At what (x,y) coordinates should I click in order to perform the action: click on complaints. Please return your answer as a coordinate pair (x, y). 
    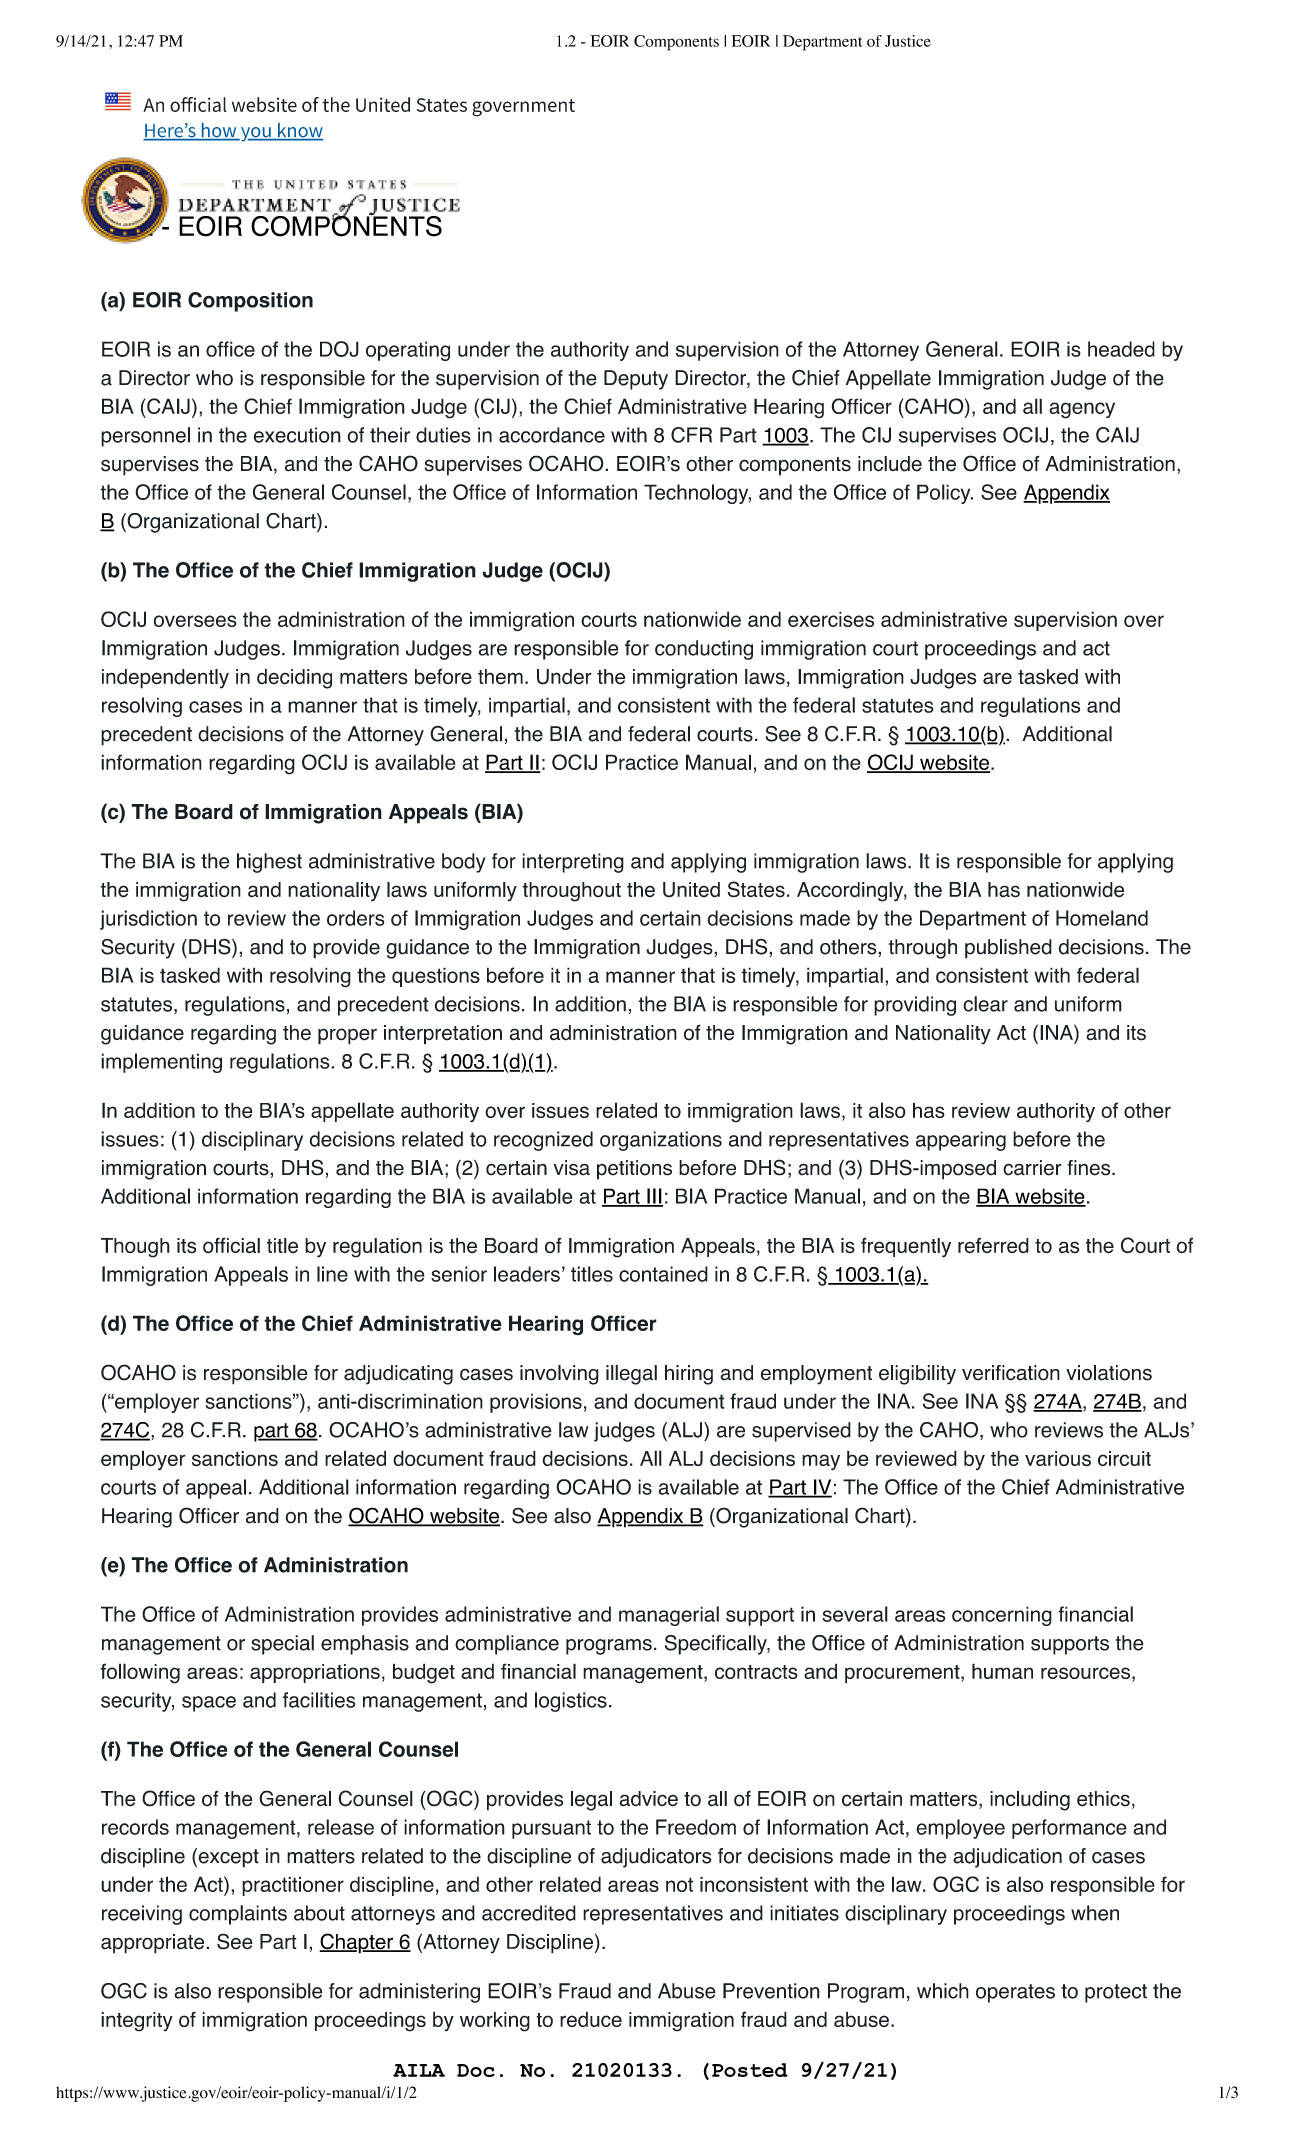
    Looking at the image, I should click on (238, 1915).
